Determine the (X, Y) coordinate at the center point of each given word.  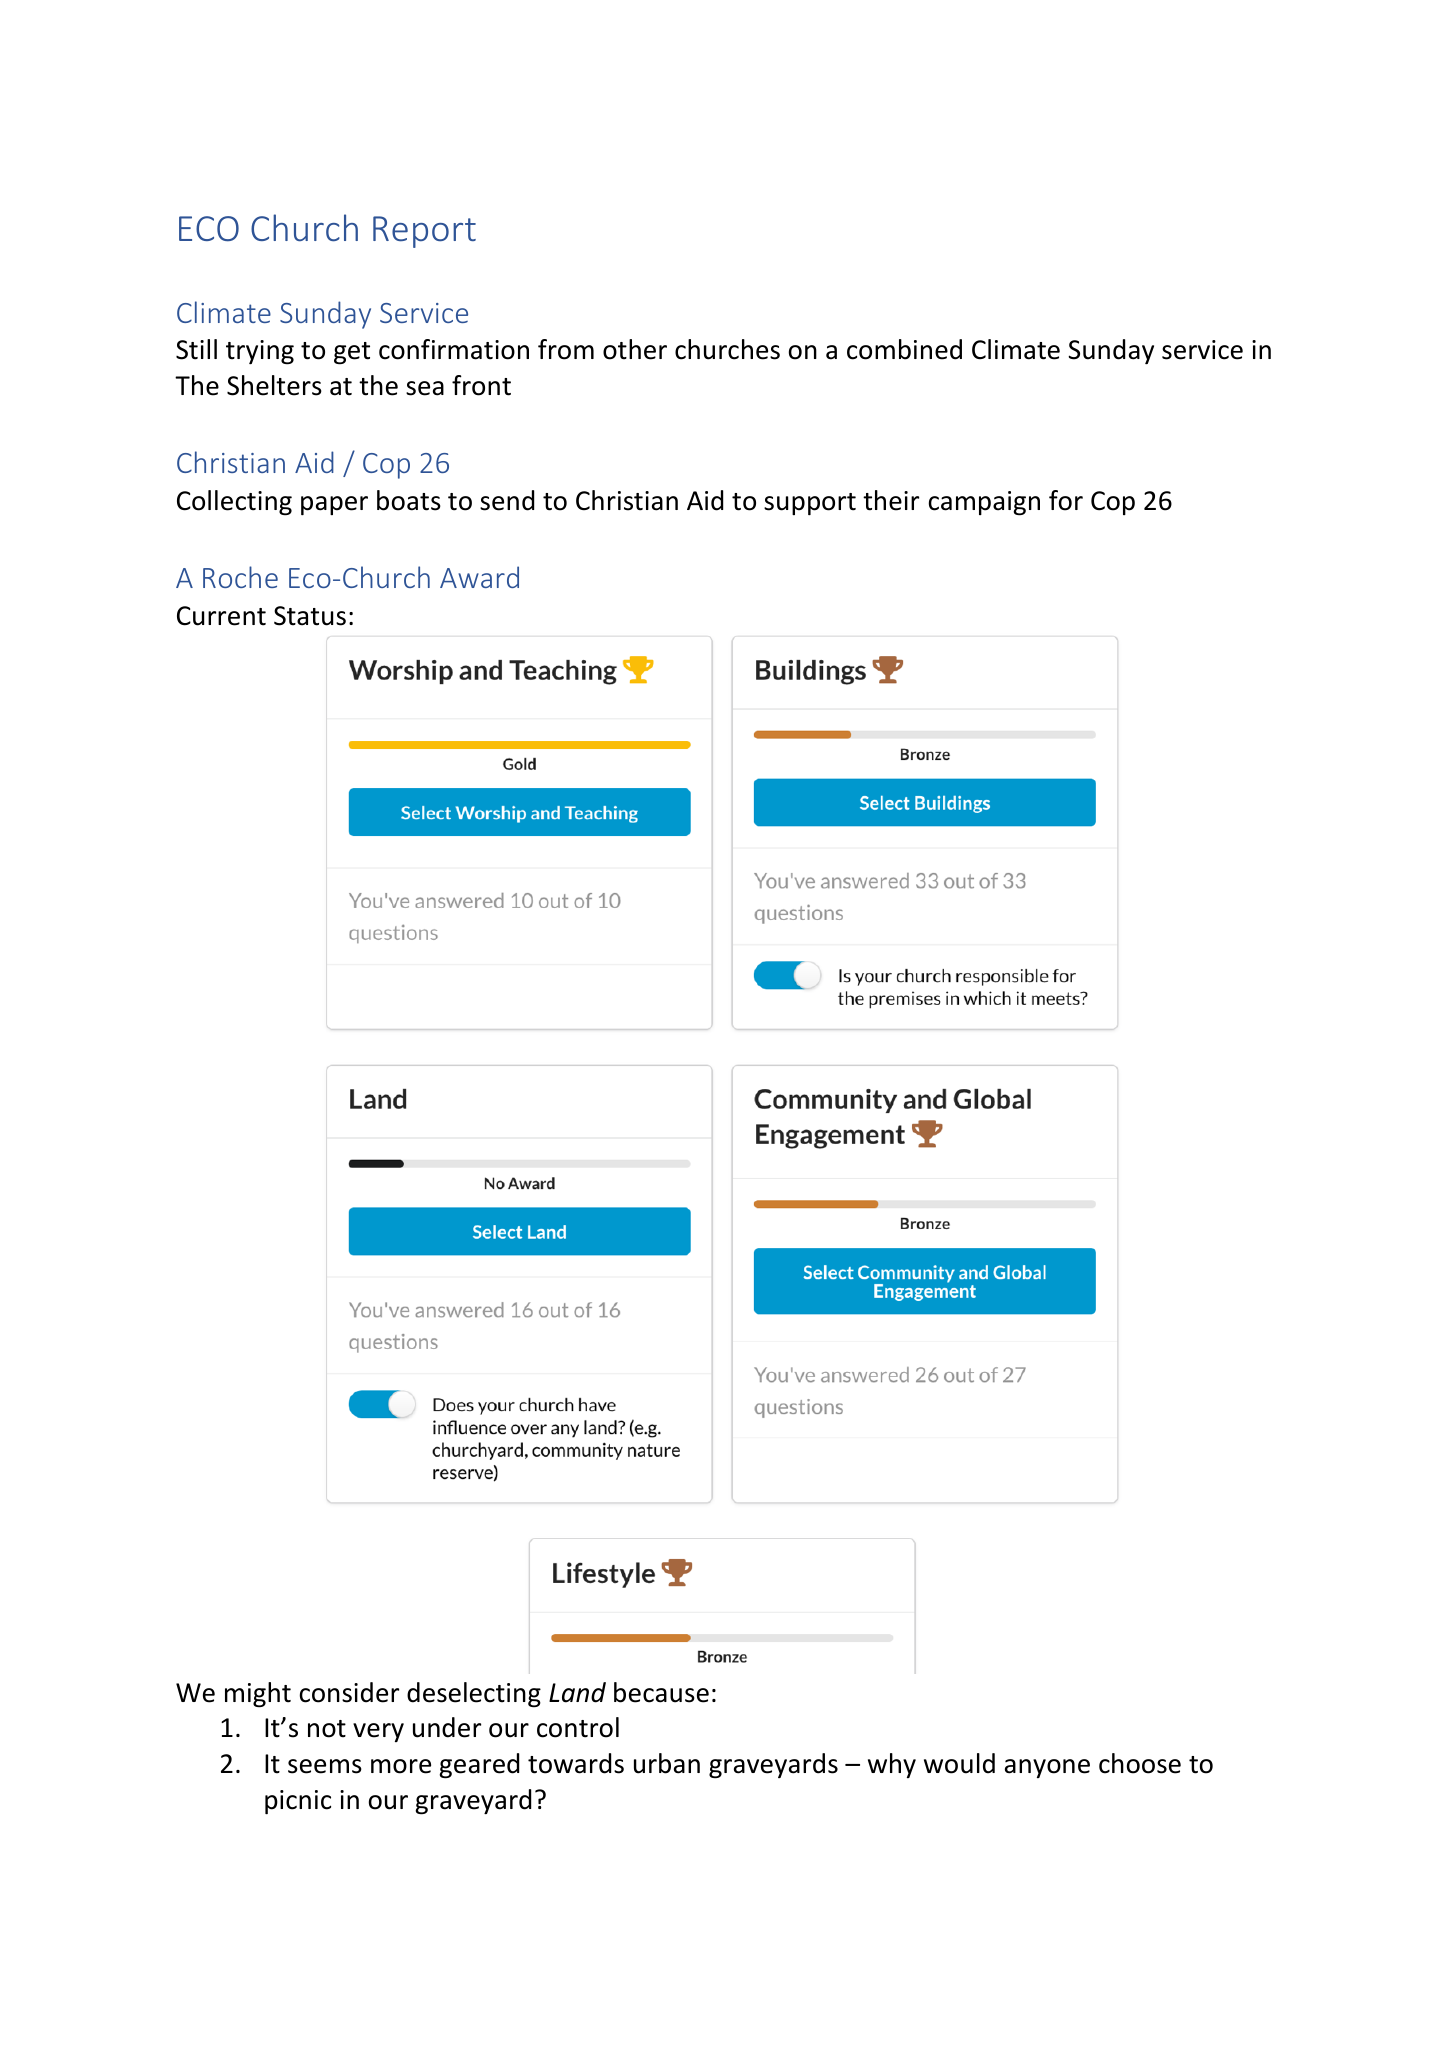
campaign (984, 503)
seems (325, 1766)
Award (479, 577)
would (959, 1763)
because (661, 1692)
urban (667, 1763)
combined (904, 349)
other (635, 349)
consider (349, 1692)
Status (310, 616)
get (352, 353)
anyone (1047, 1768)
